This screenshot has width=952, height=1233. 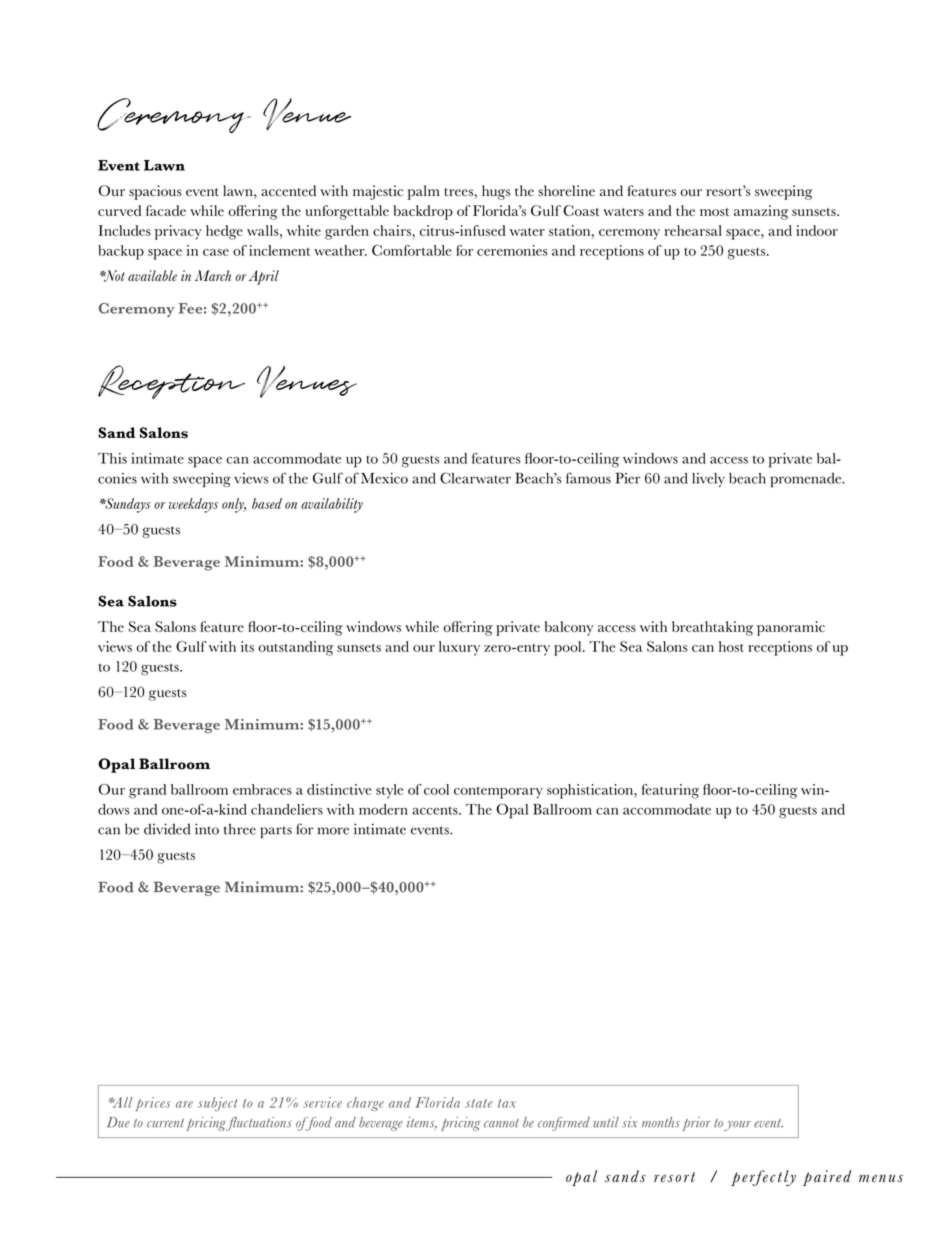 What do you see at coordinates (496, 192) in the screenshot?
I see `hugs` at bounding box center [496, 192].
